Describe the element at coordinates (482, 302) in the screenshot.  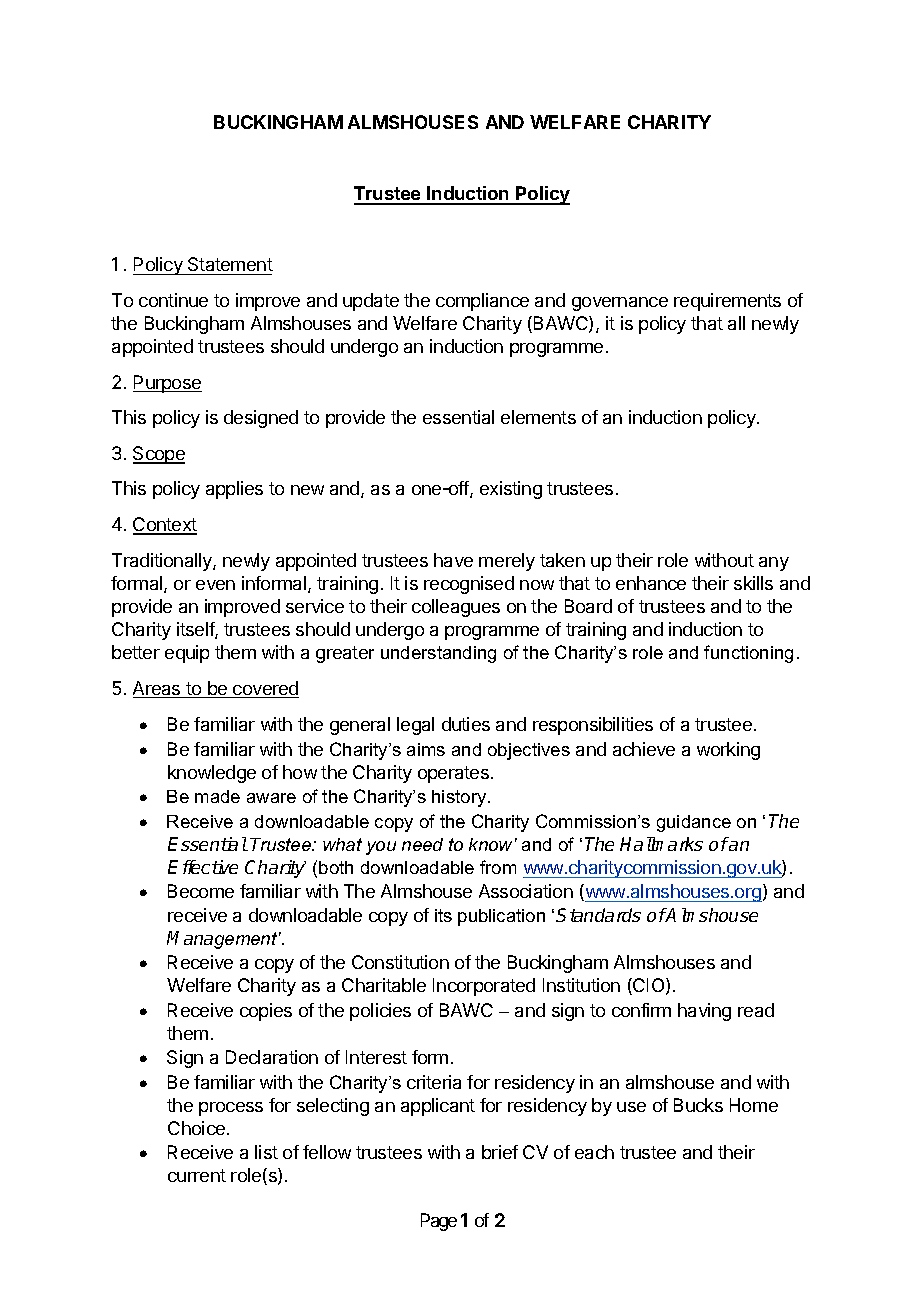
I see `compliance` at that location.
